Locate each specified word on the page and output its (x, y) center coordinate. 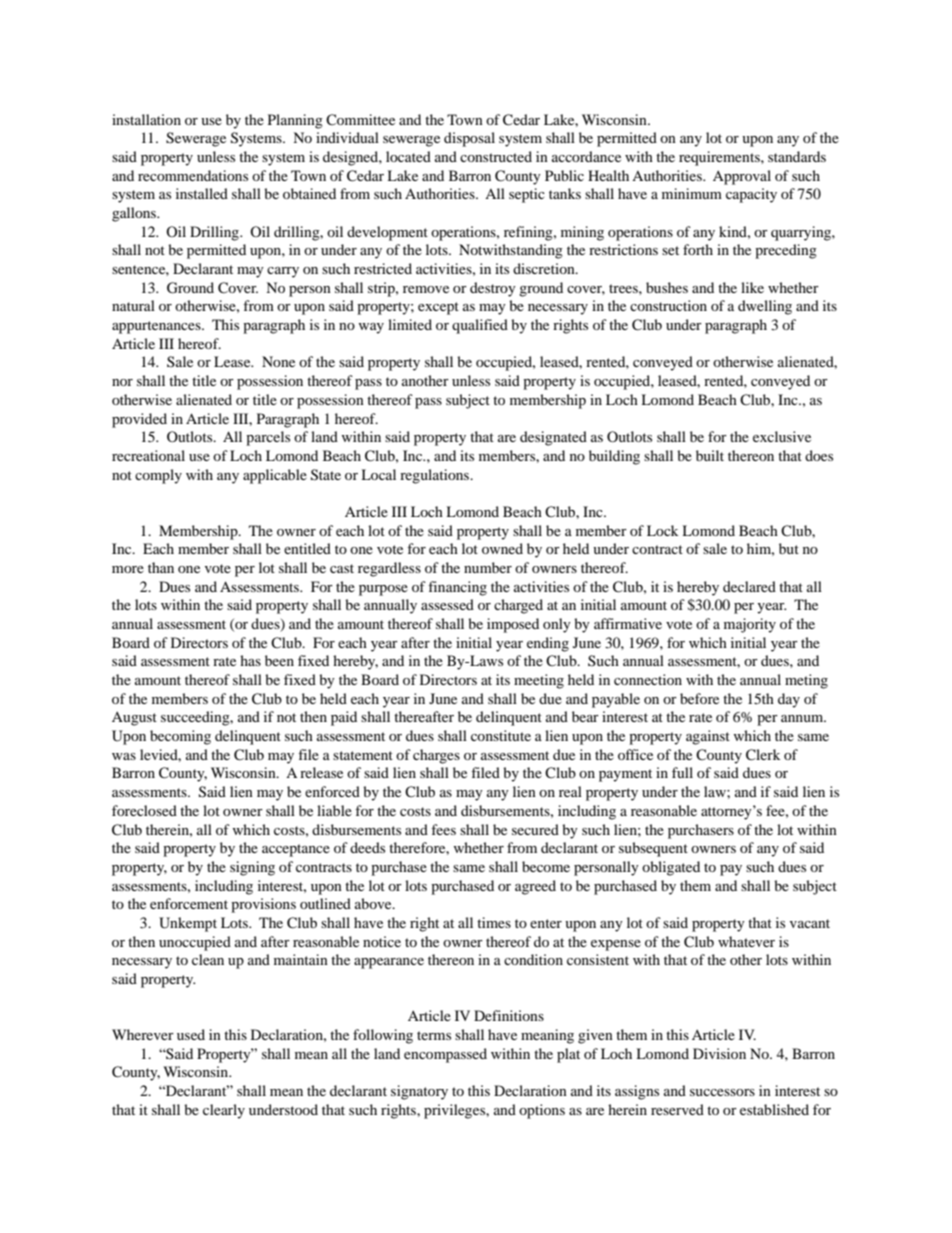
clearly (224, 1111)
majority (750, 625)
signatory (419, 1092)
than (161, 567)
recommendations (193, 175)
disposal (469, 139)
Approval (742, 177)
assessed (447, 604)
